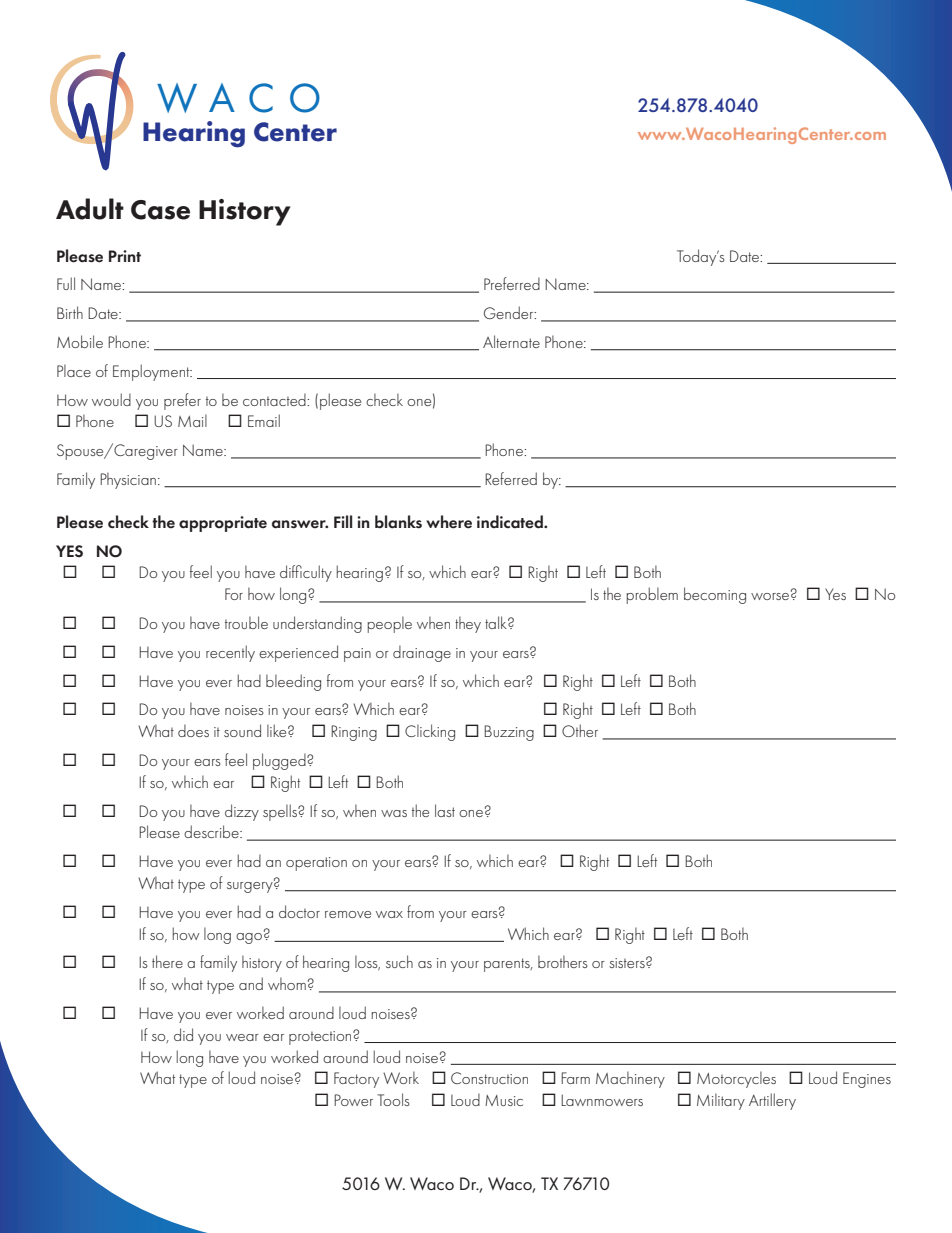 Image resolution: width=952 pixels, height=1233 pixels. What do you see at coordinates (183, 1034) in the screenshot?
I see `did` at bounding box center [183, 1034].
